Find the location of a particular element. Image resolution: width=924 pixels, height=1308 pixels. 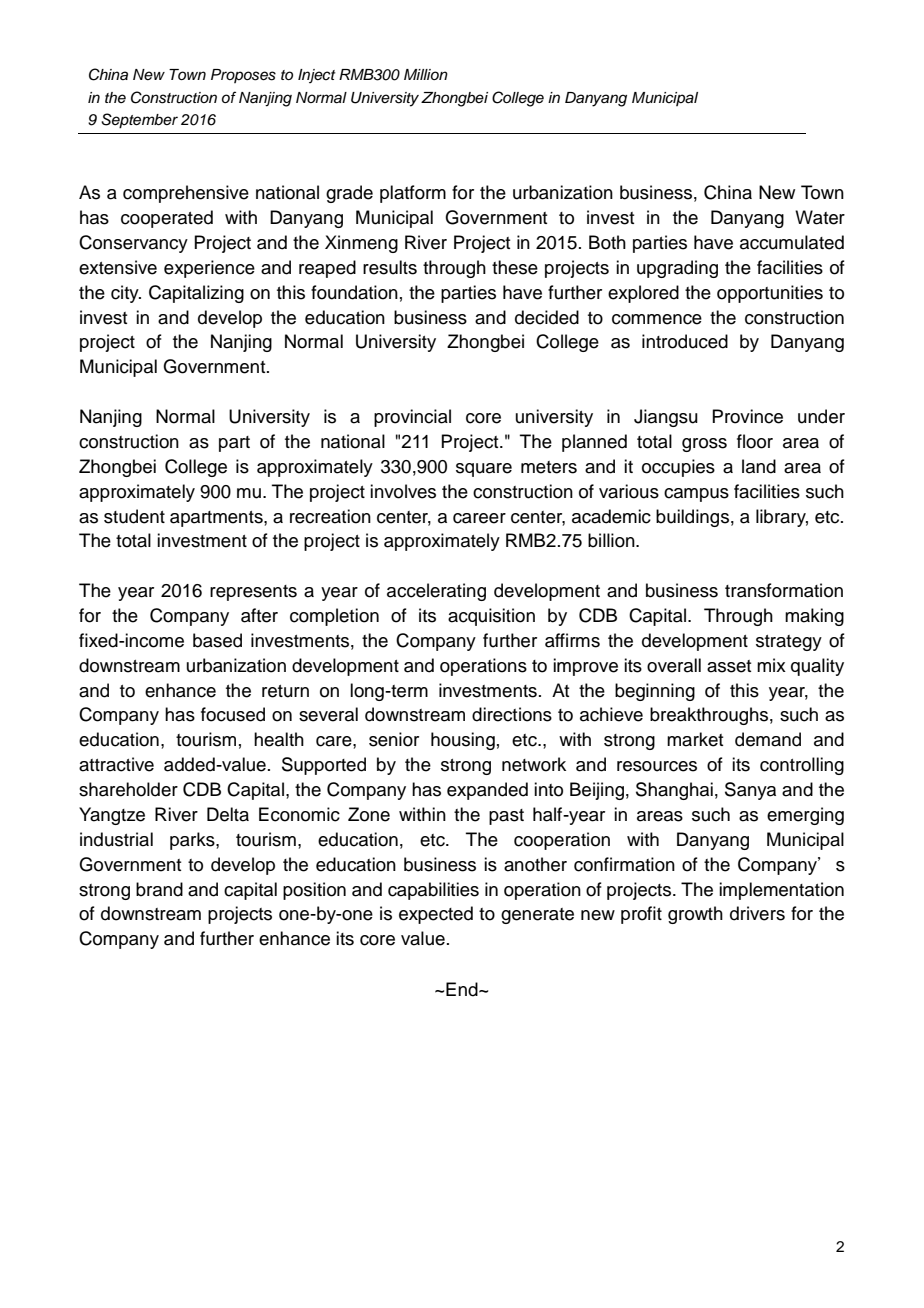

brand is located at coordinates (159, 889).
